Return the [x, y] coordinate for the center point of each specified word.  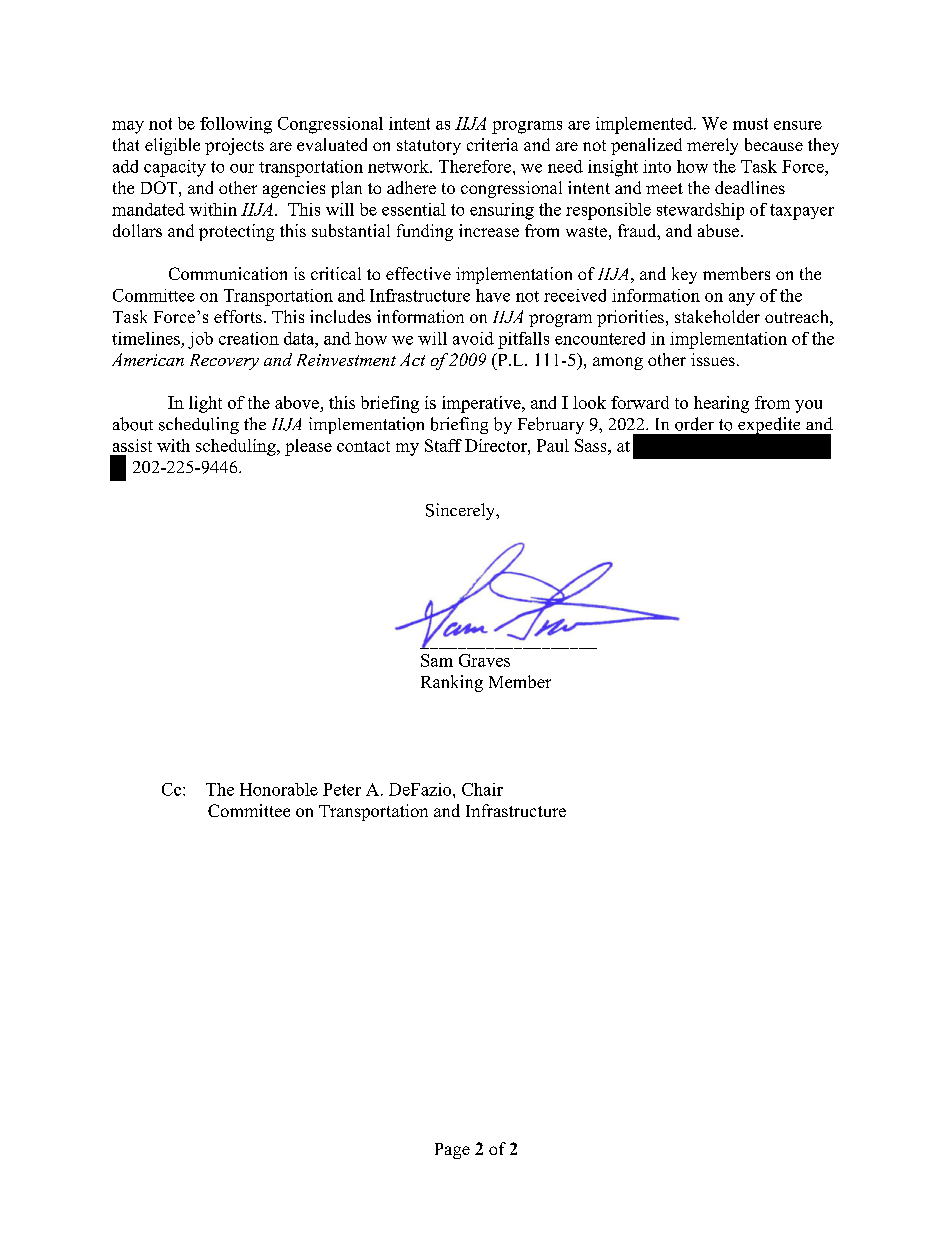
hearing [721, 404]
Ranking [452, 683]
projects [234, 146]
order [694, 424]
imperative [482, 404]
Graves [484, 660]
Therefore [476, 166]
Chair [482, 789]
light [205, 404]
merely [712, 146]
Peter [342, 789]
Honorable [279, 789]
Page [452, 1151]
